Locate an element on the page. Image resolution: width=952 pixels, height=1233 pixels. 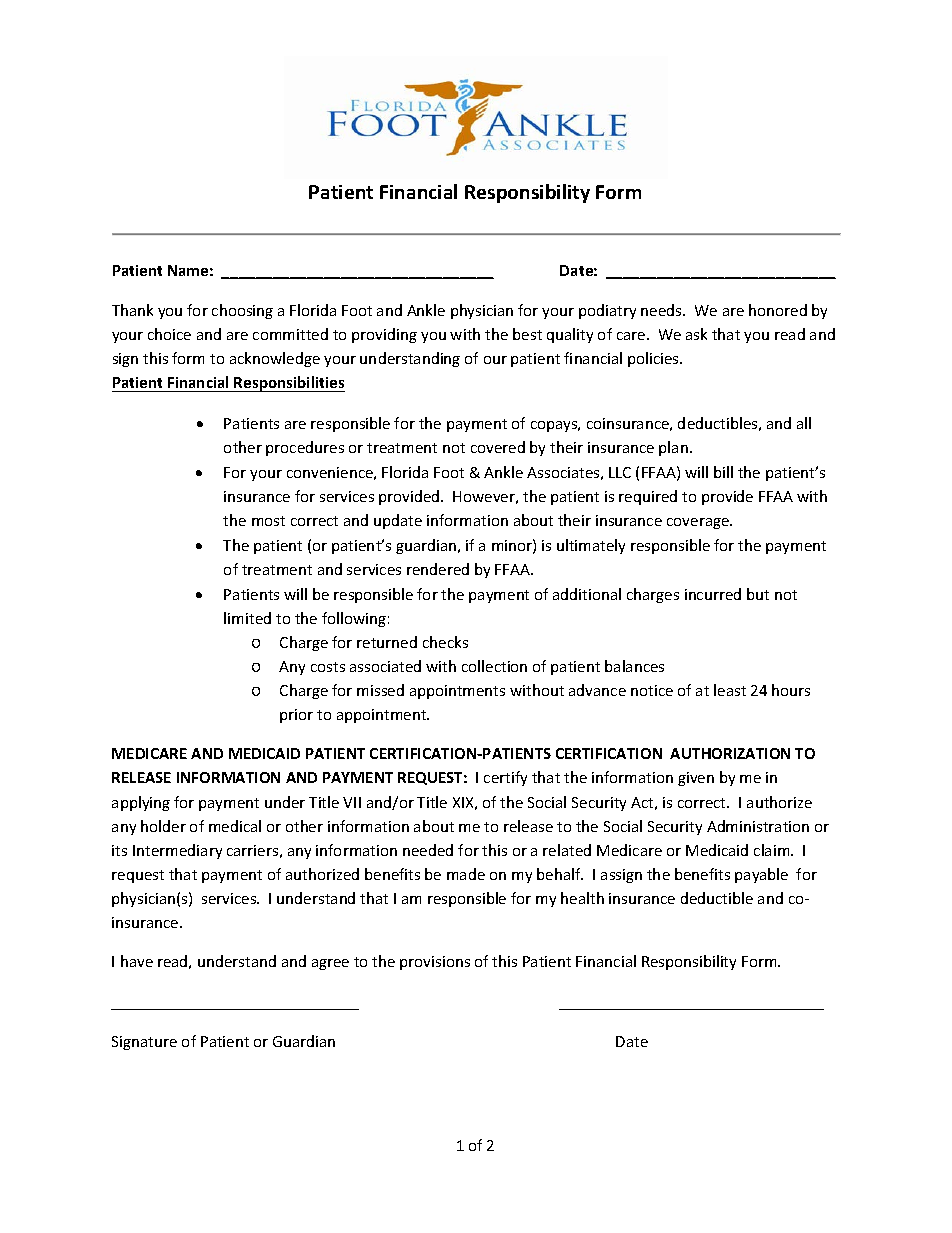
have is located at coordinates (137, 961).
